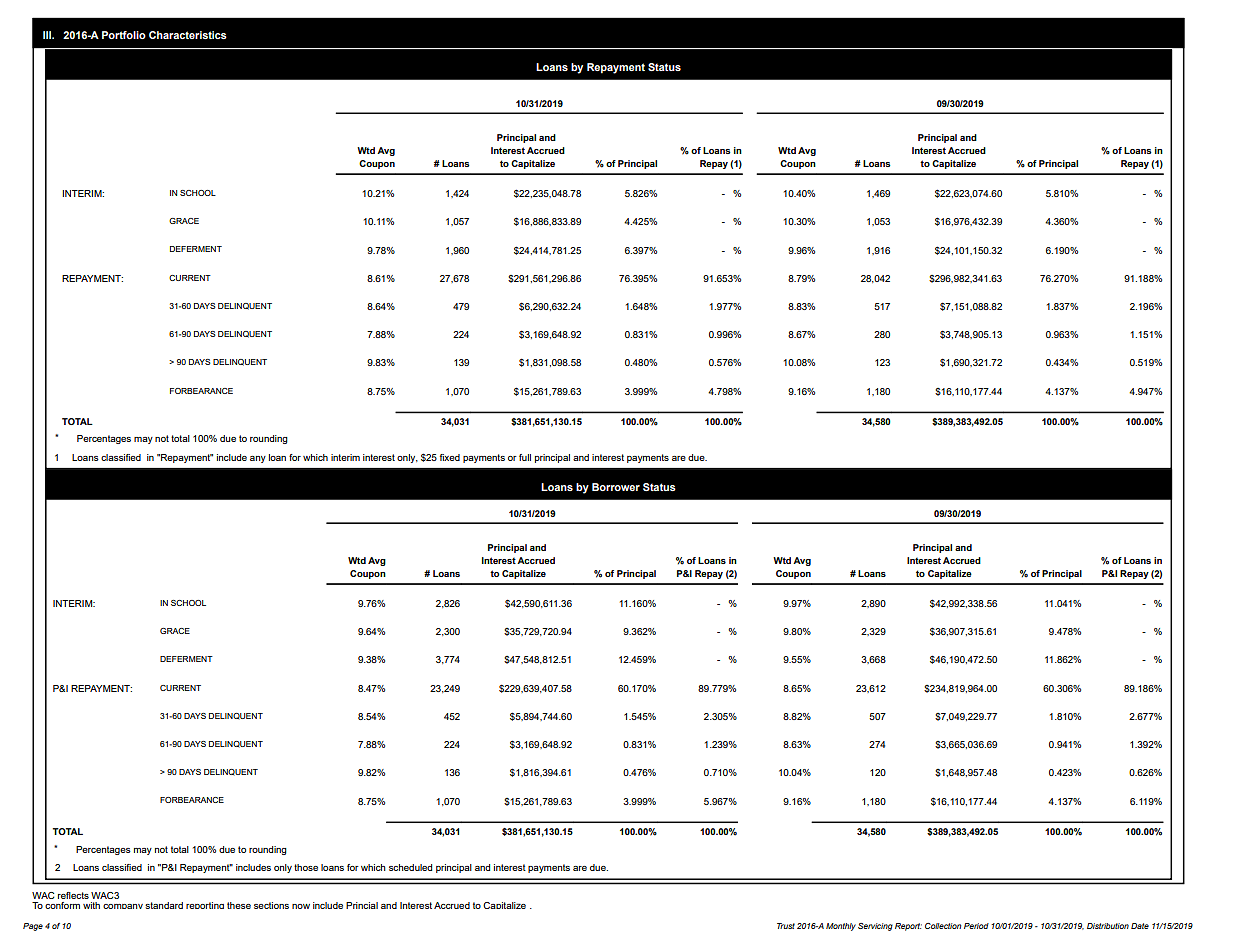 This document has width=1233, height=952. I want to click on scheduled, so click(410, 867).
